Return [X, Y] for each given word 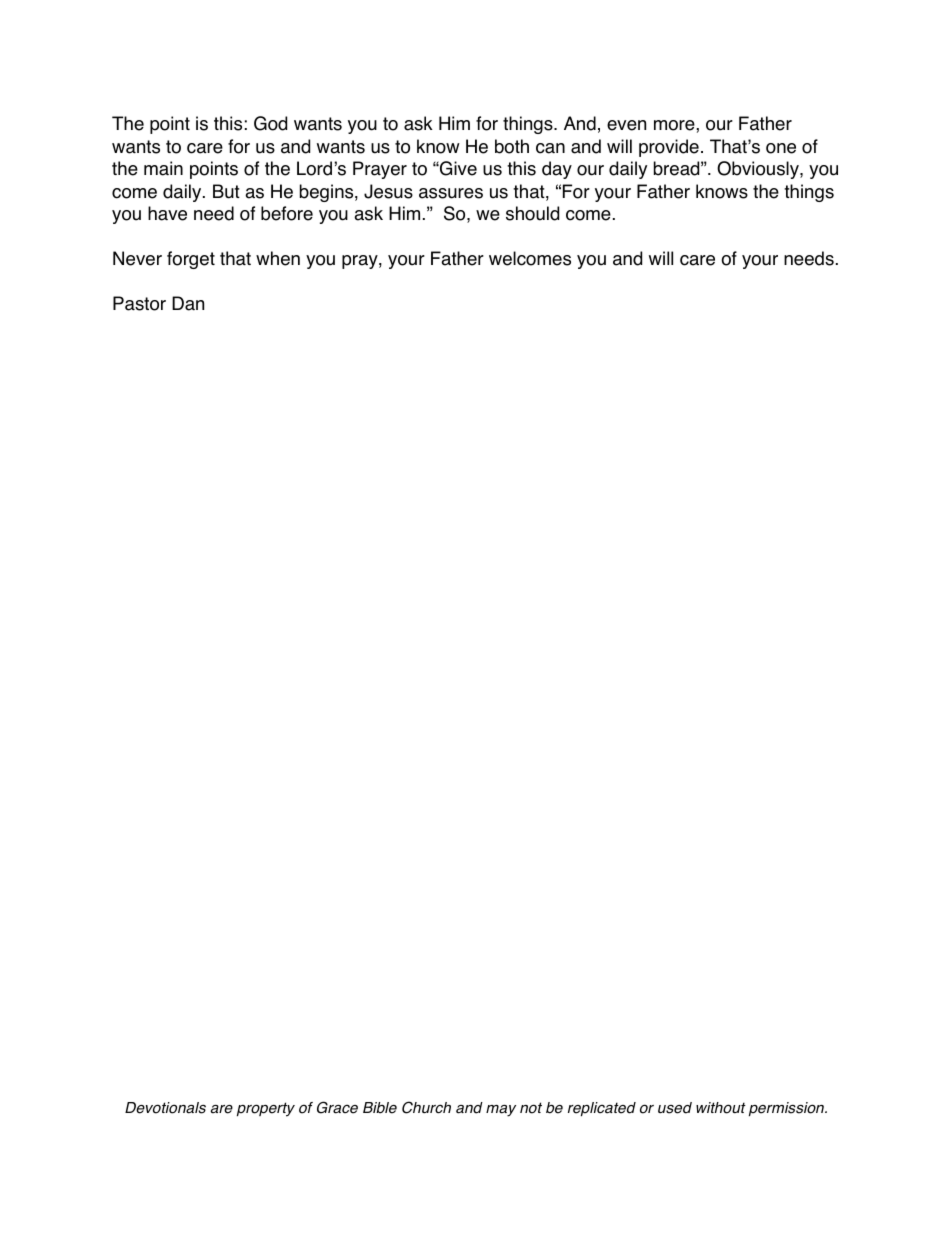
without [721, 1108]
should [532, 213]
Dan [188, 303]
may [501, 1111]
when [278, 258]
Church [426, 1107]
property [266, 1109]
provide [669, 148]
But [226, 191]
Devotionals [165, 1108]
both [512, 146]
